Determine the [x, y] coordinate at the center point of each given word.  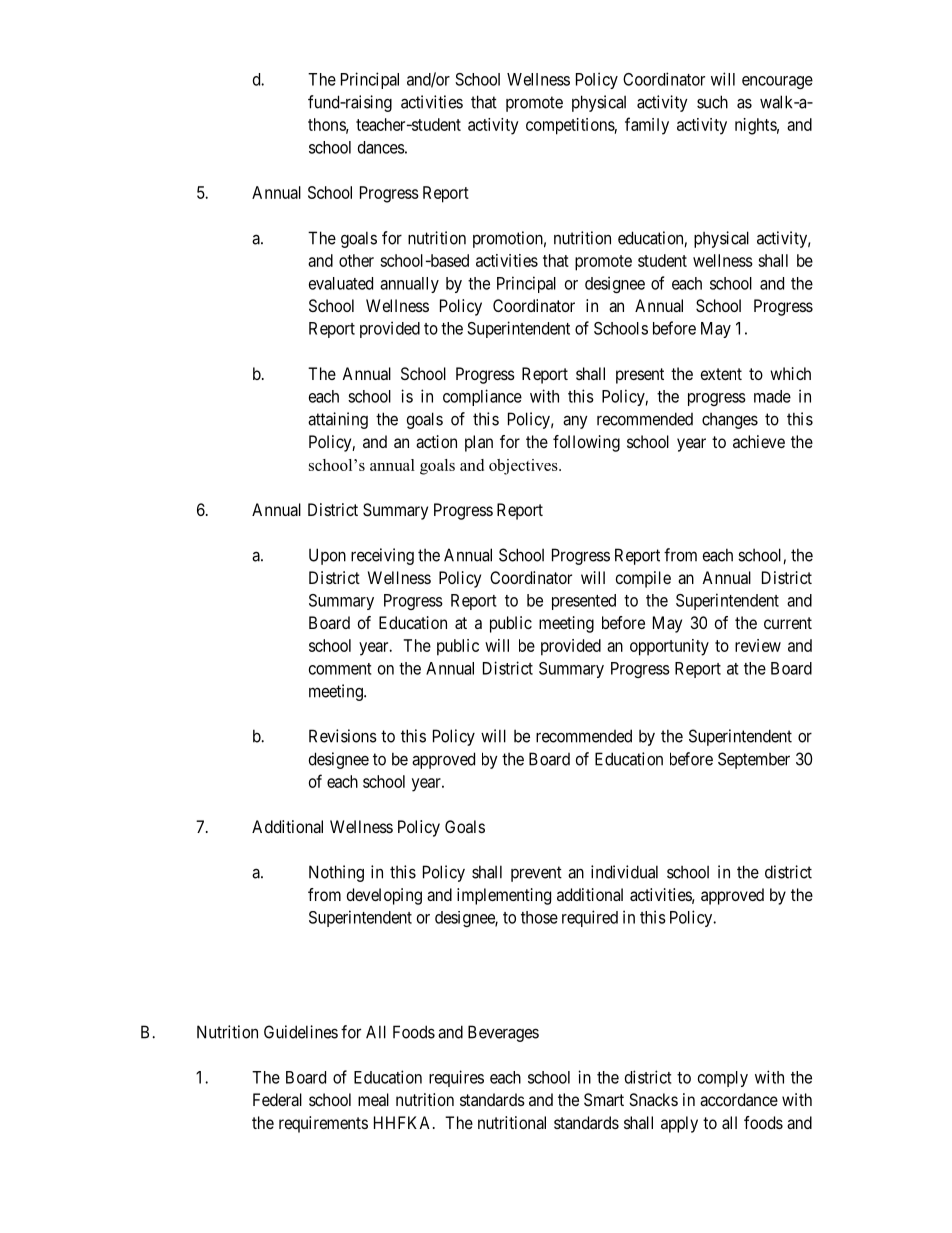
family [647, 126]
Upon [327, 556]
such [712, 102]
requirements [323, 1124]
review [758, 645]
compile [643, 579]
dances [381, 147]
